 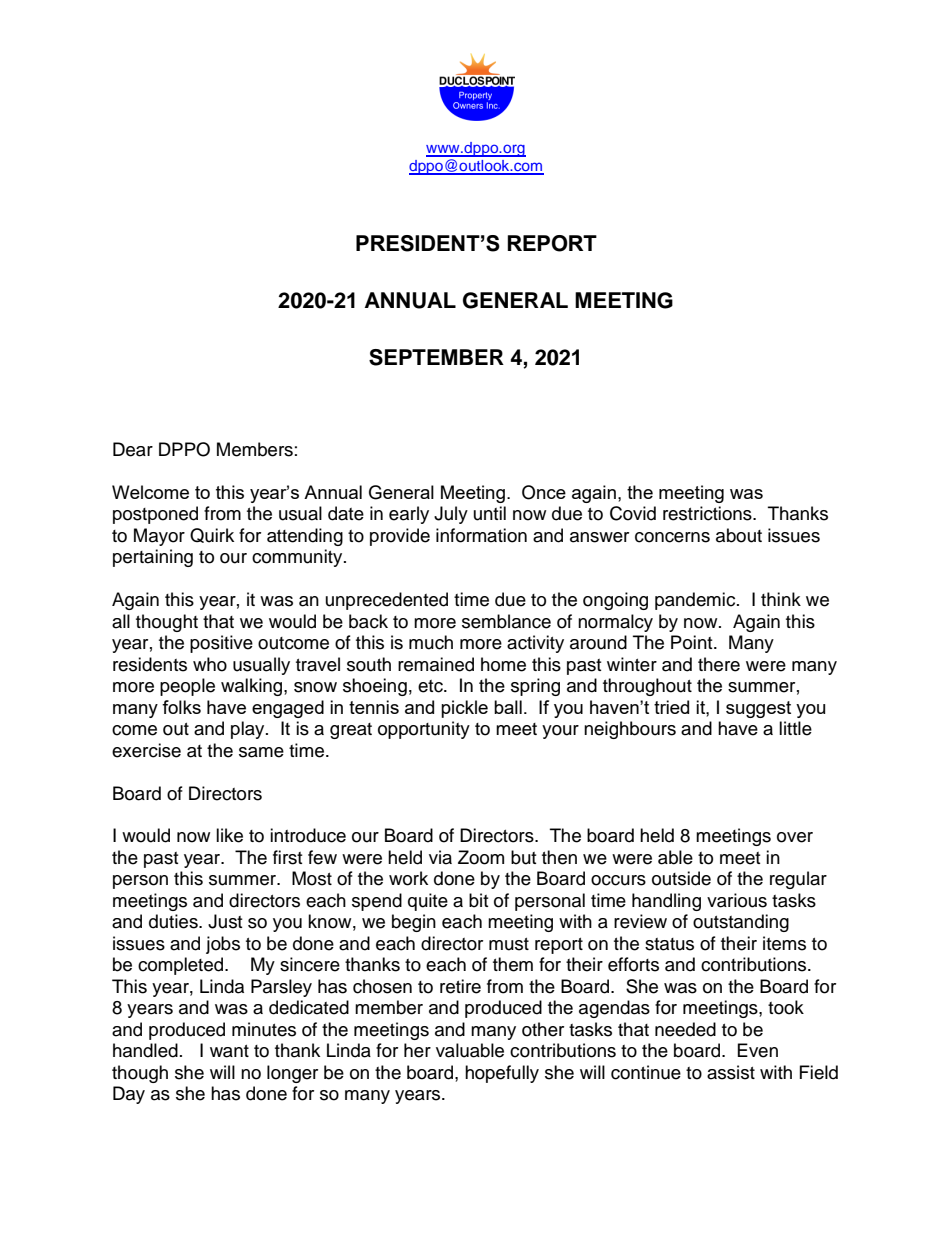 What do you see at coordinates (503, 664) in the image?
I see `home` at bounding box center [503, 664].
